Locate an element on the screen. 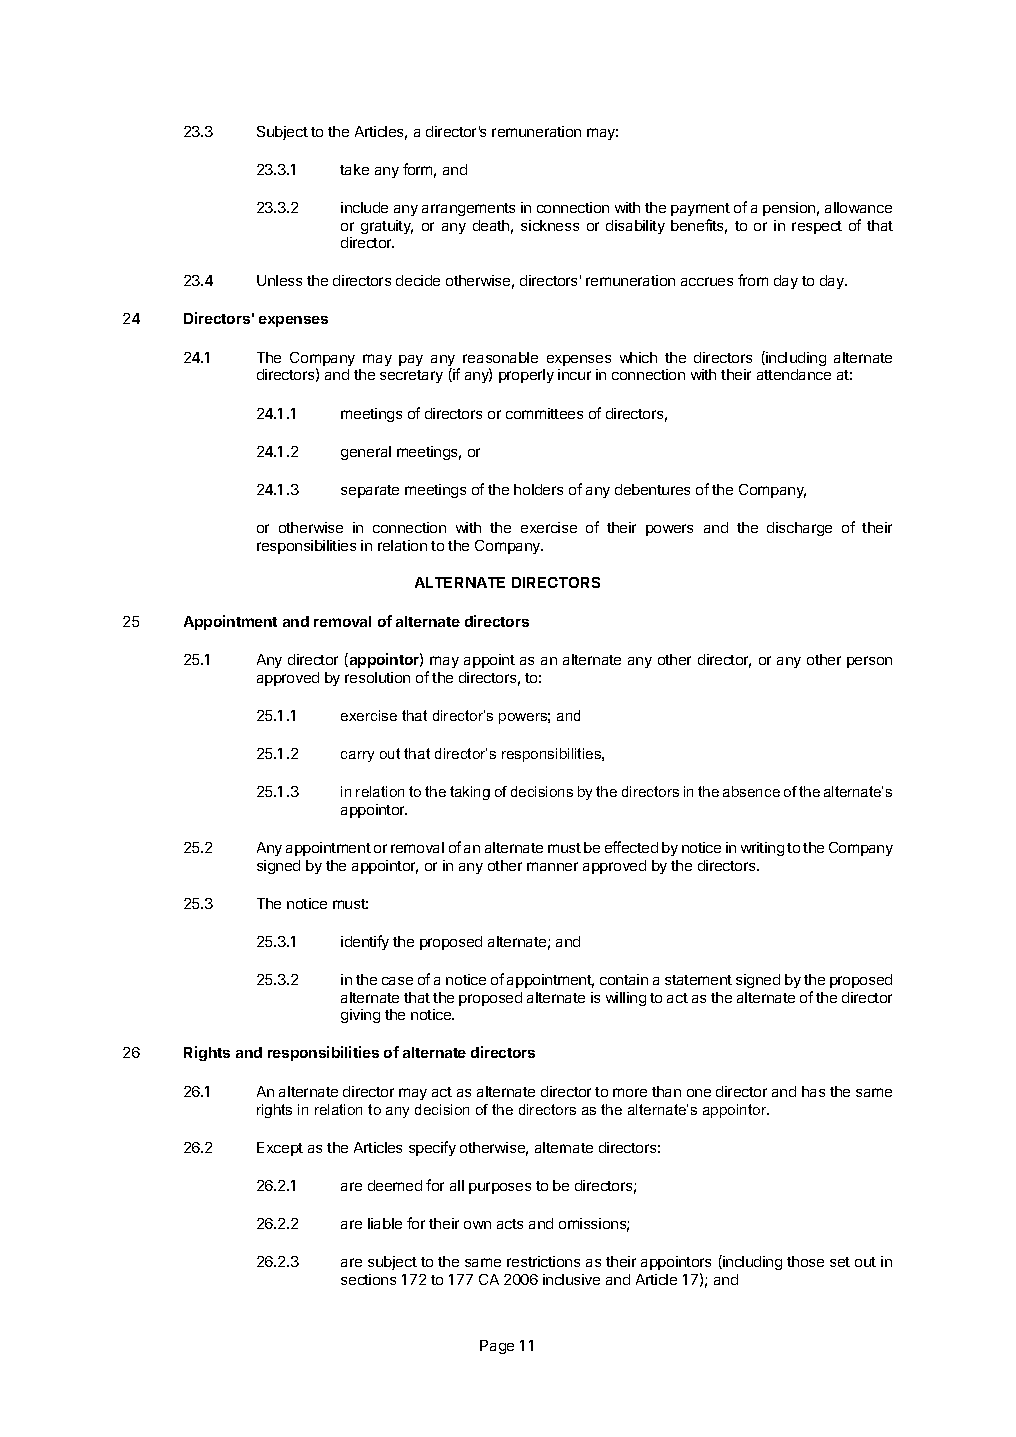 The height and width of the screenshot is (1437, 1016). identify is located at coordinates (365, 942).
